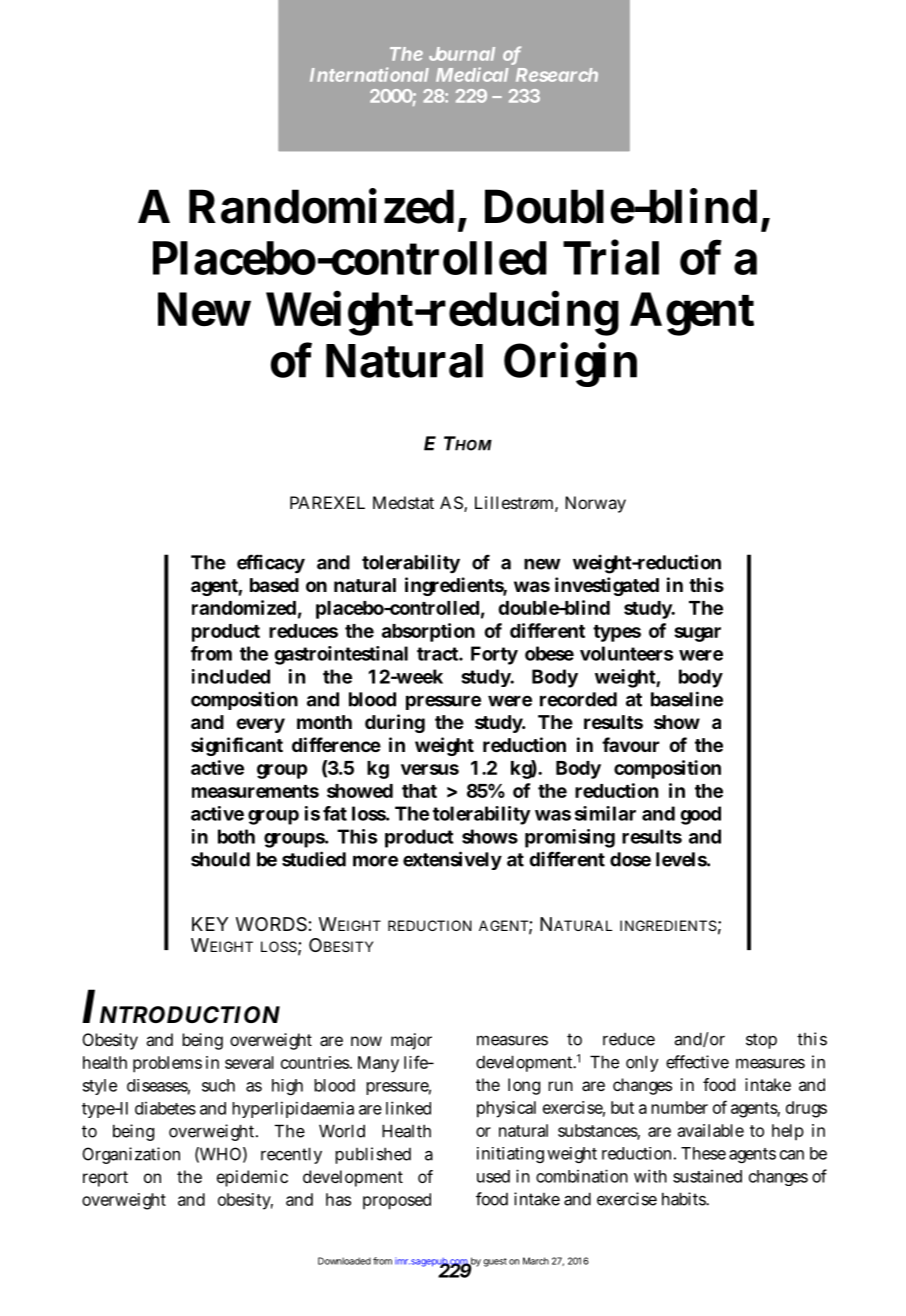  What do you see at coordinates (495, 1262) in the image?
I see `guest` at bounding box center [495, 1262].
